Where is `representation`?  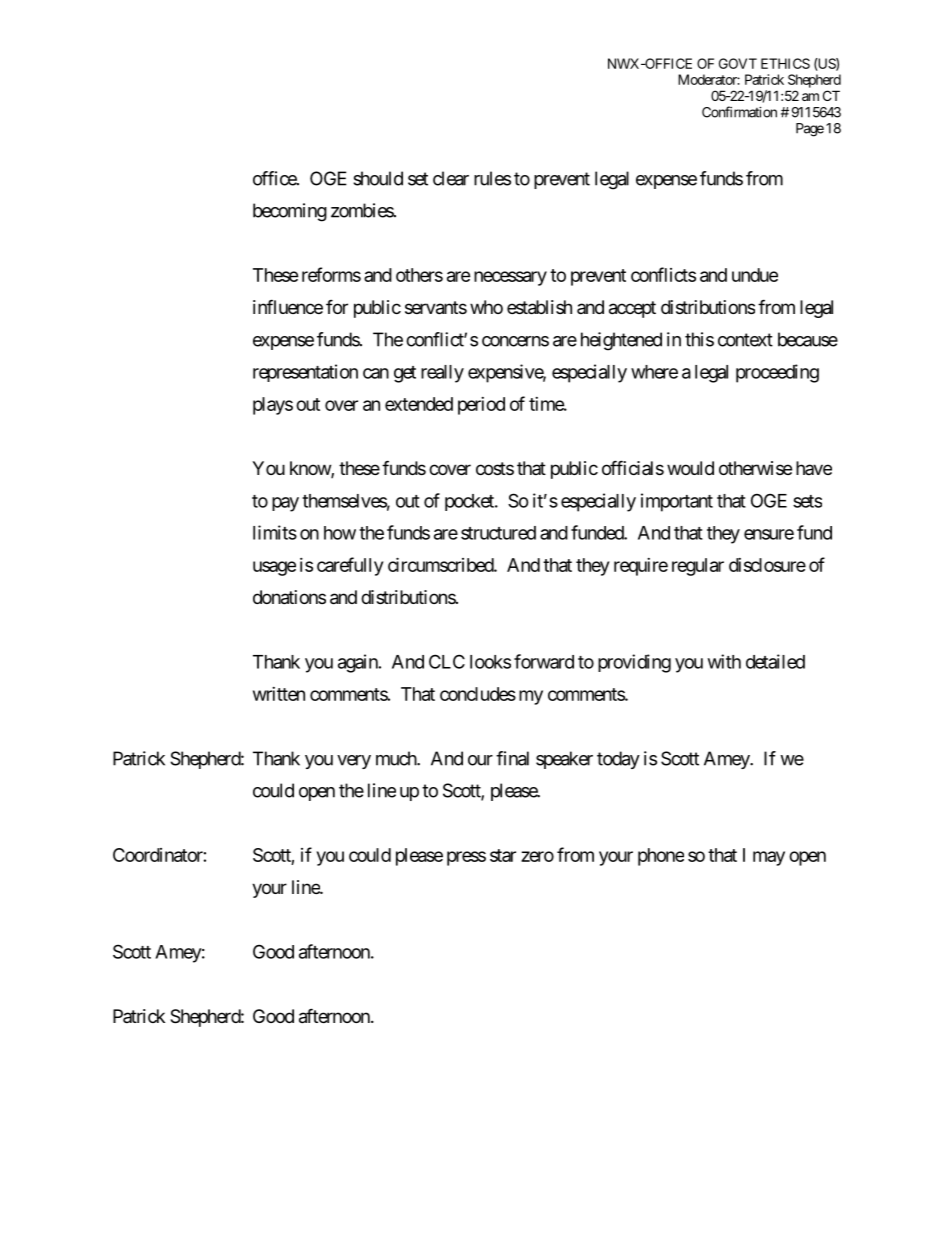 representation is located at coordinates (305, 373).
